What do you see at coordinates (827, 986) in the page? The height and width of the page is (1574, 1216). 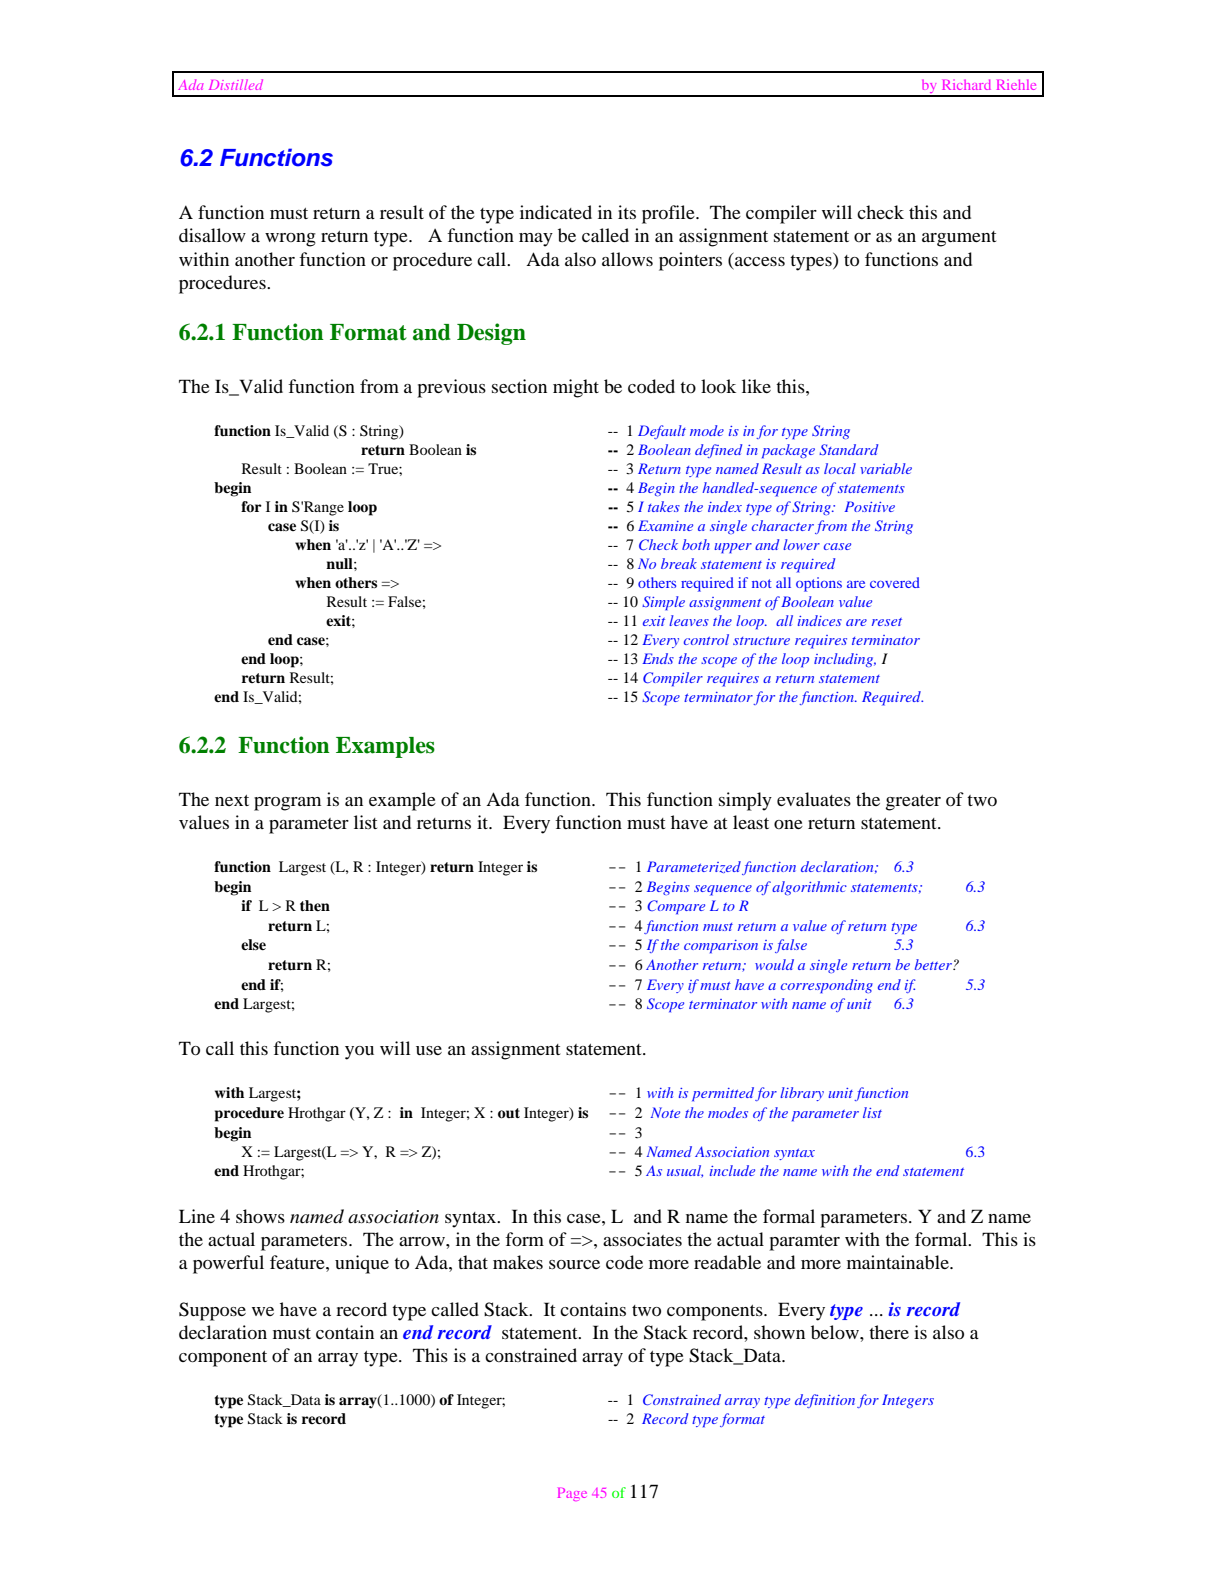 I see `corresponding` at bounding box center [827, 986].
